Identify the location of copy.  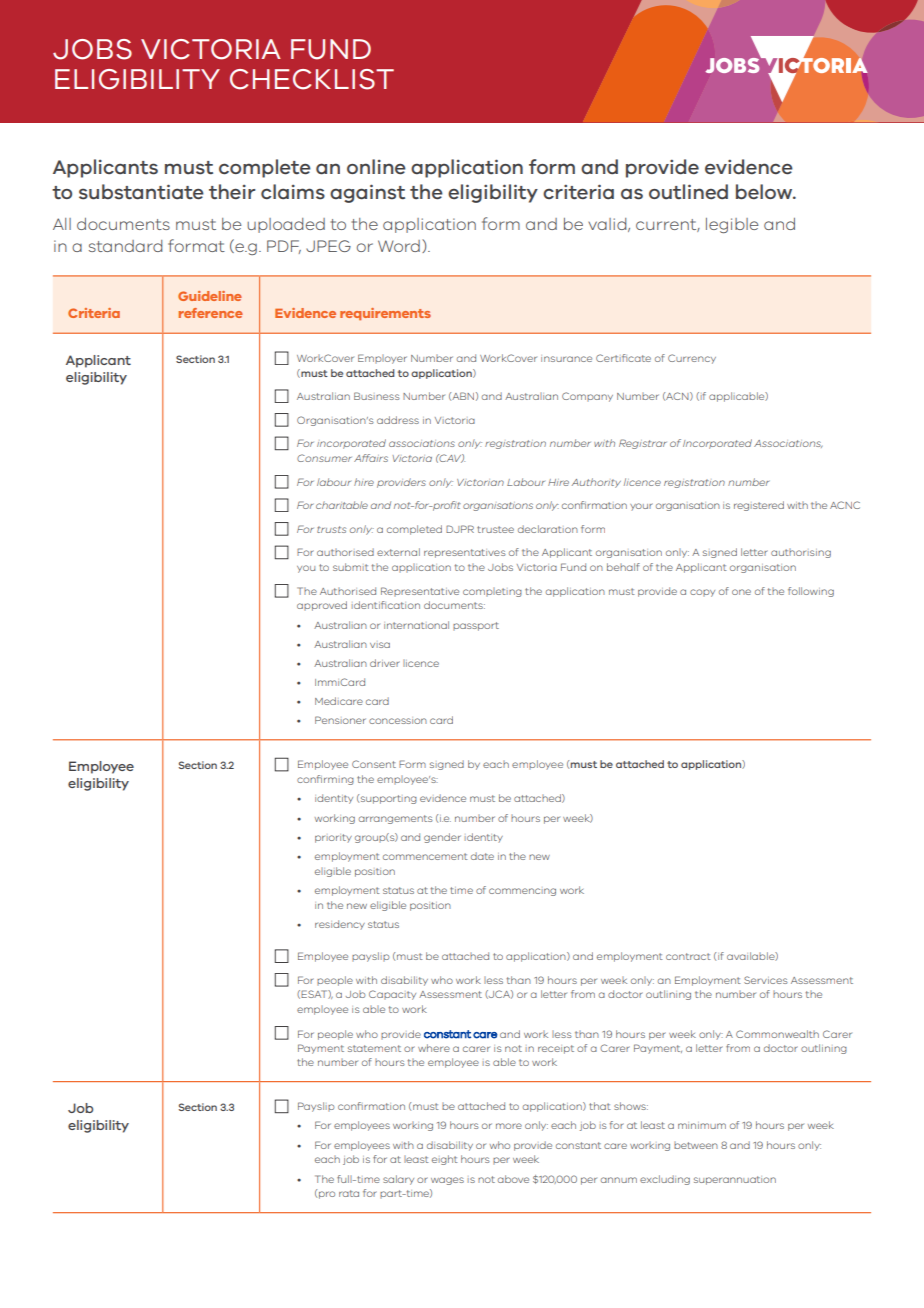
(702, 593).
